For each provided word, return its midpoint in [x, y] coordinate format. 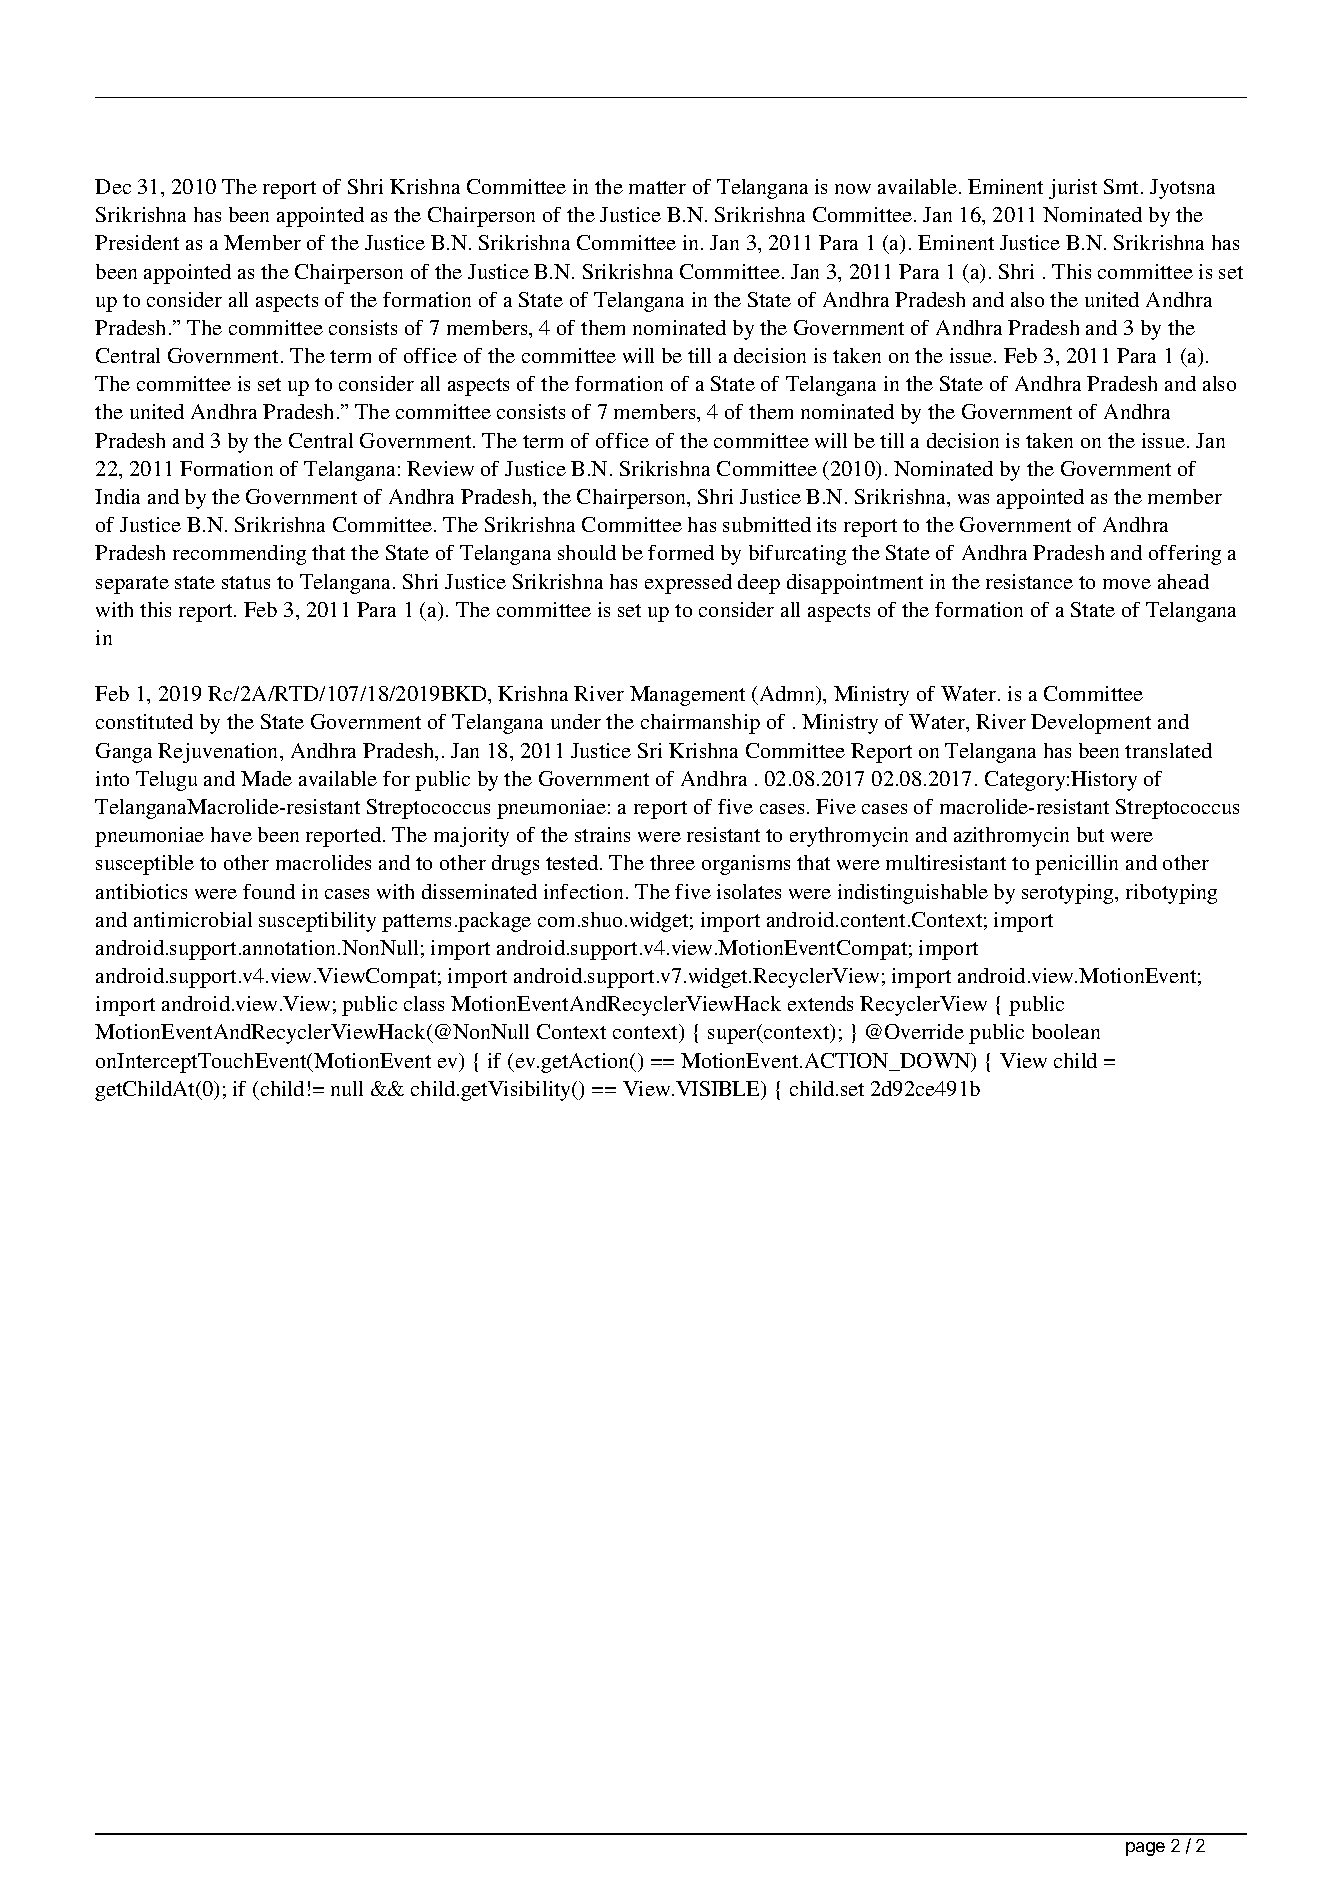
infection [583, 891]
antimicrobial [193, 919]
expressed [688, 584]
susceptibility [317, 922]
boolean [1066, 1031]
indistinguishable [913, 894]
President [137, 242]
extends [820, 1003]
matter [657, 187]
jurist [1073, 189]
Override [924, 1031]
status [246, 582]
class [424, 1003]
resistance [1029, 581]
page [1145, 1849]
